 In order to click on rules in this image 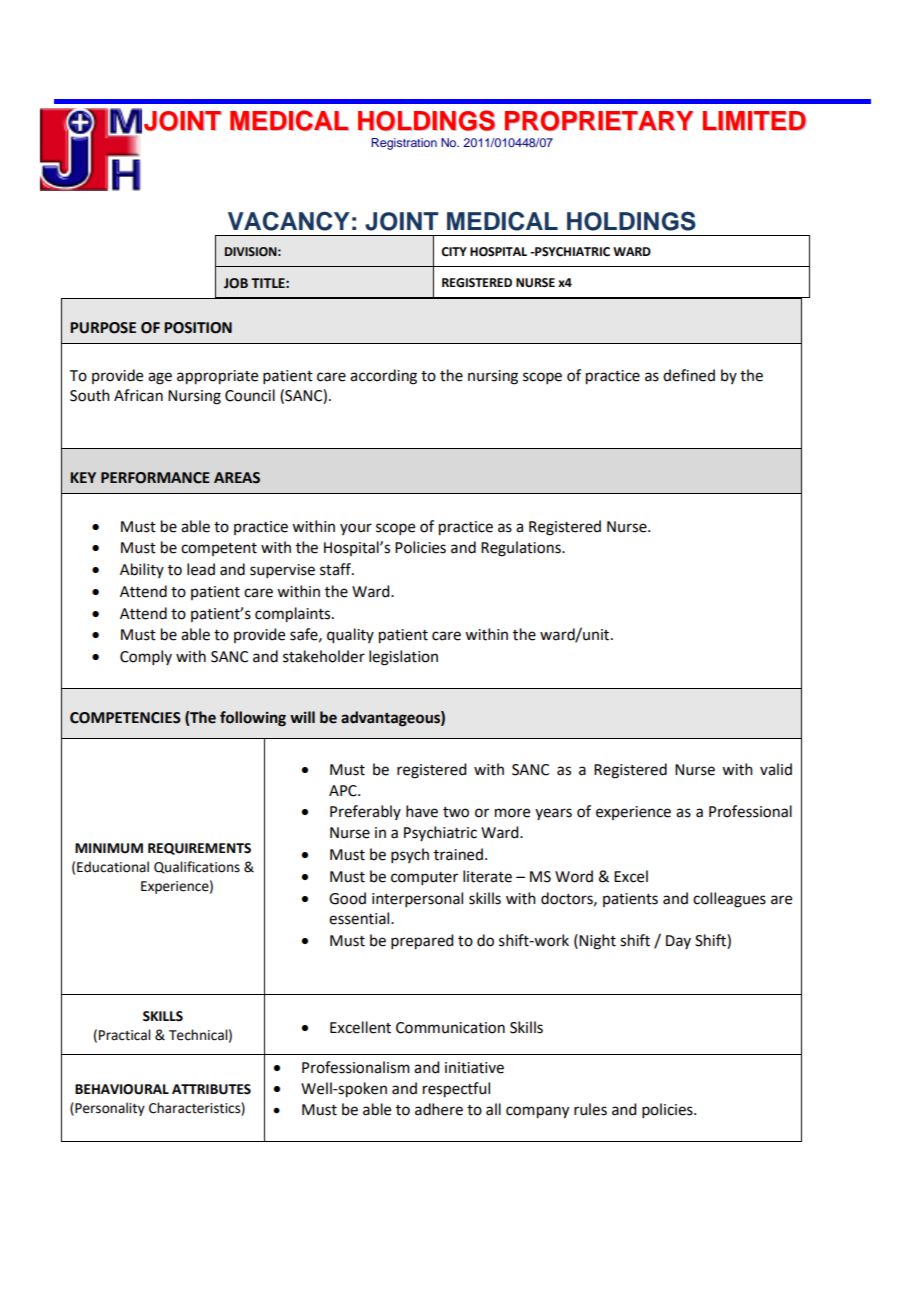, I will do `click(590, 1109)`.
